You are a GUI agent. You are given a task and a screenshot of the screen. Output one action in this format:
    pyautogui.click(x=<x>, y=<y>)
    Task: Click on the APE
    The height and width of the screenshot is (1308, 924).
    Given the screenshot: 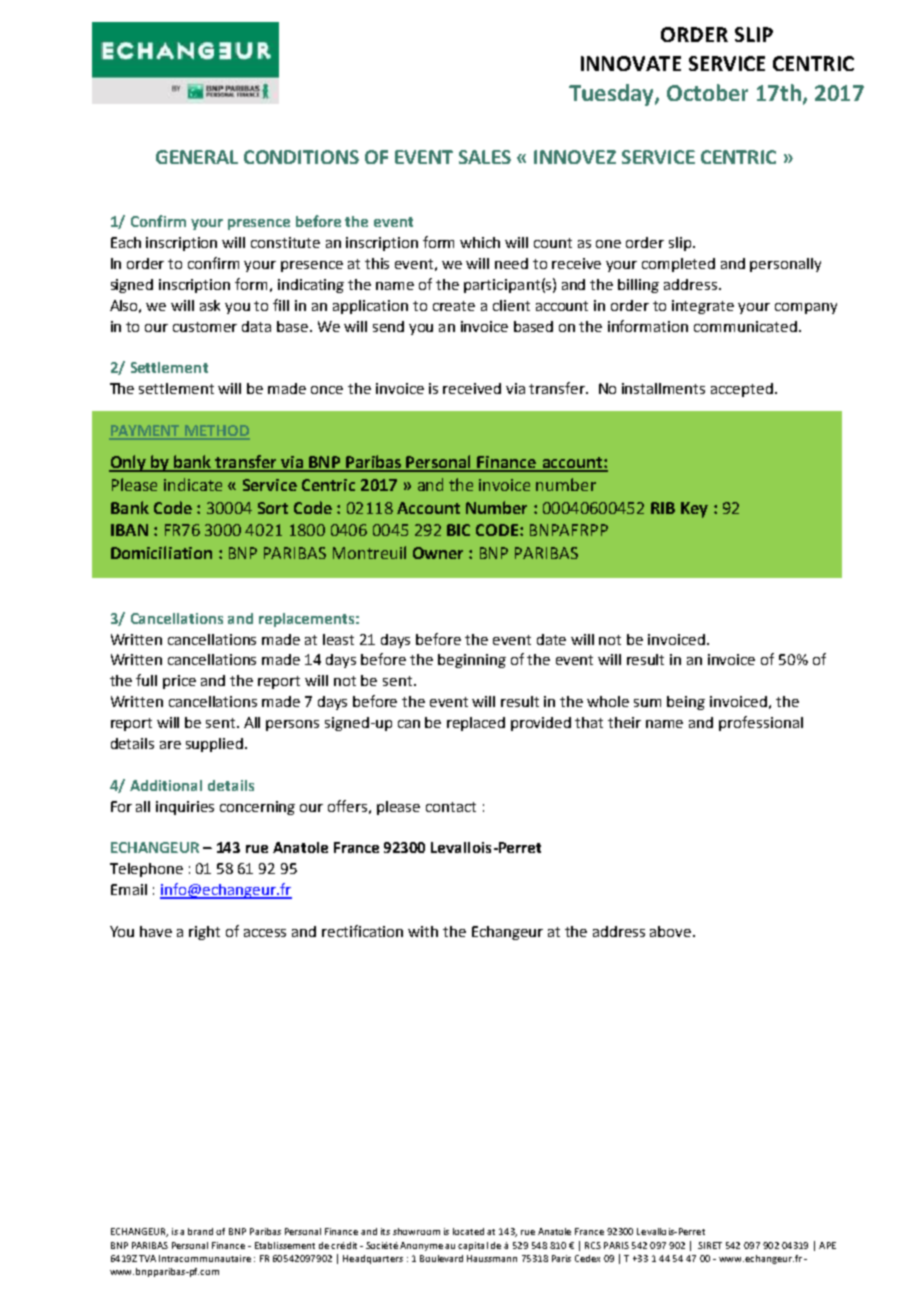 What is the action you would take?
    pyautogui.click(x=827, y=1245)
